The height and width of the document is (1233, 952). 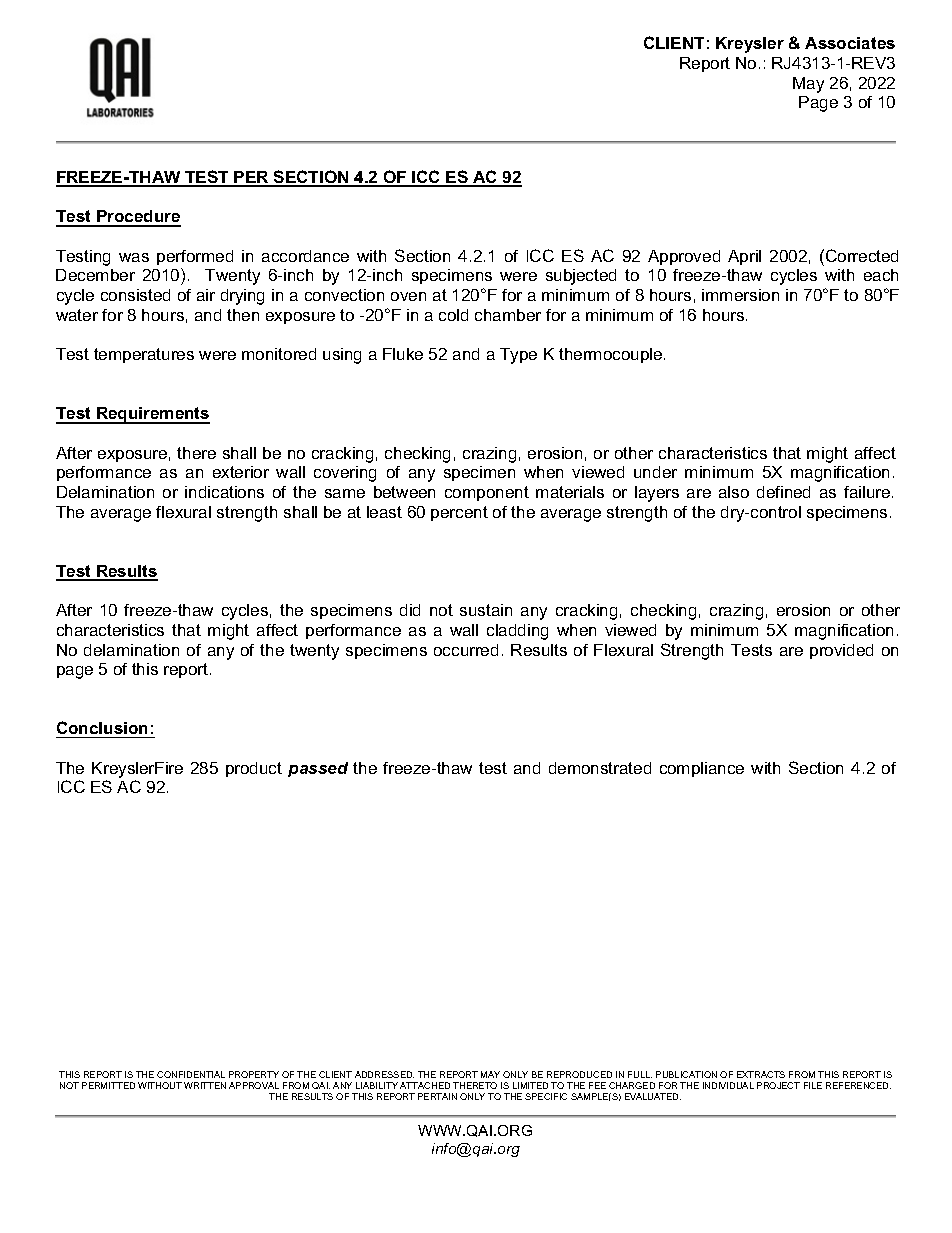 I want to click on Associates, so click(x=850, y=43).
